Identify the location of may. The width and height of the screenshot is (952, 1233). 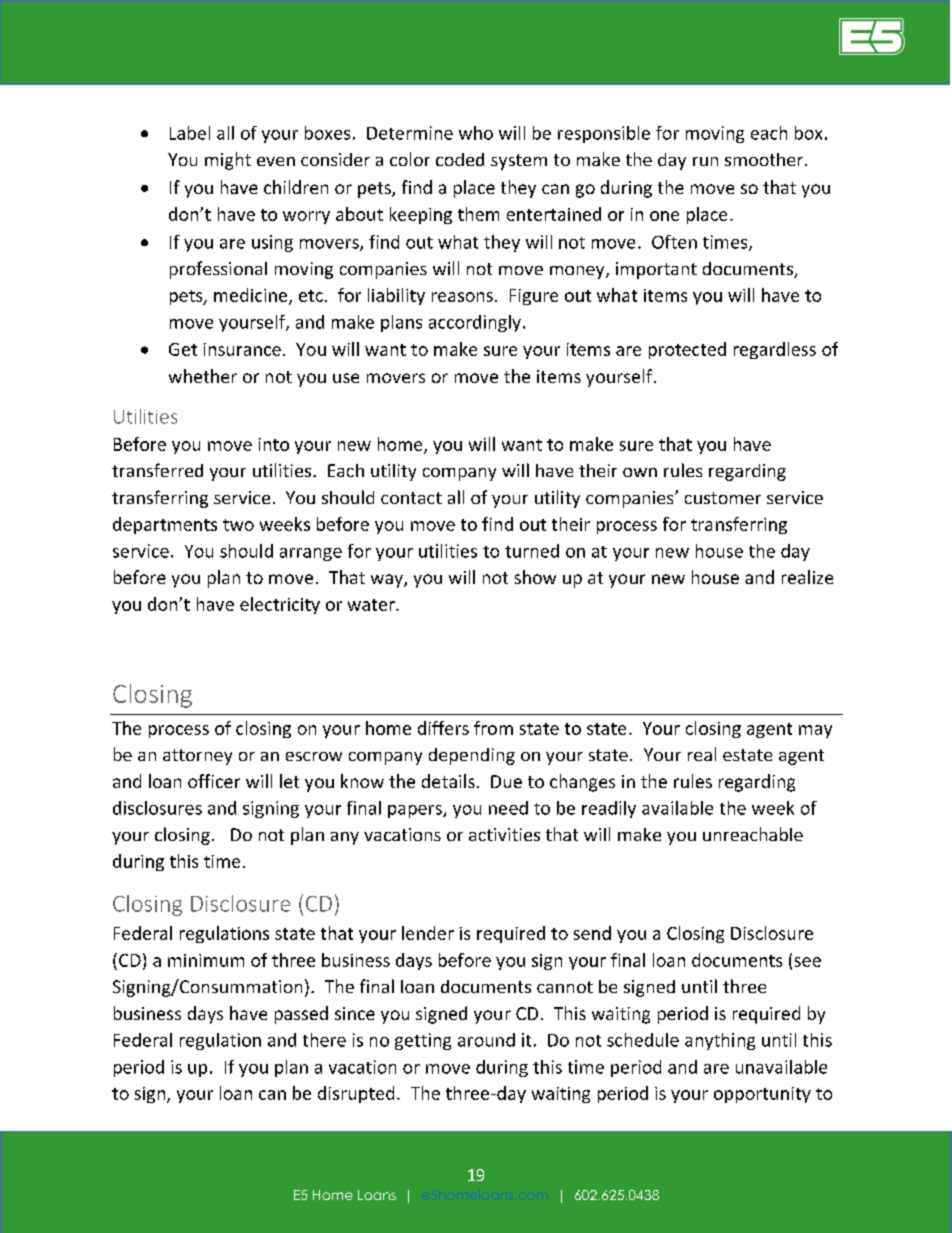
(815, 731).
